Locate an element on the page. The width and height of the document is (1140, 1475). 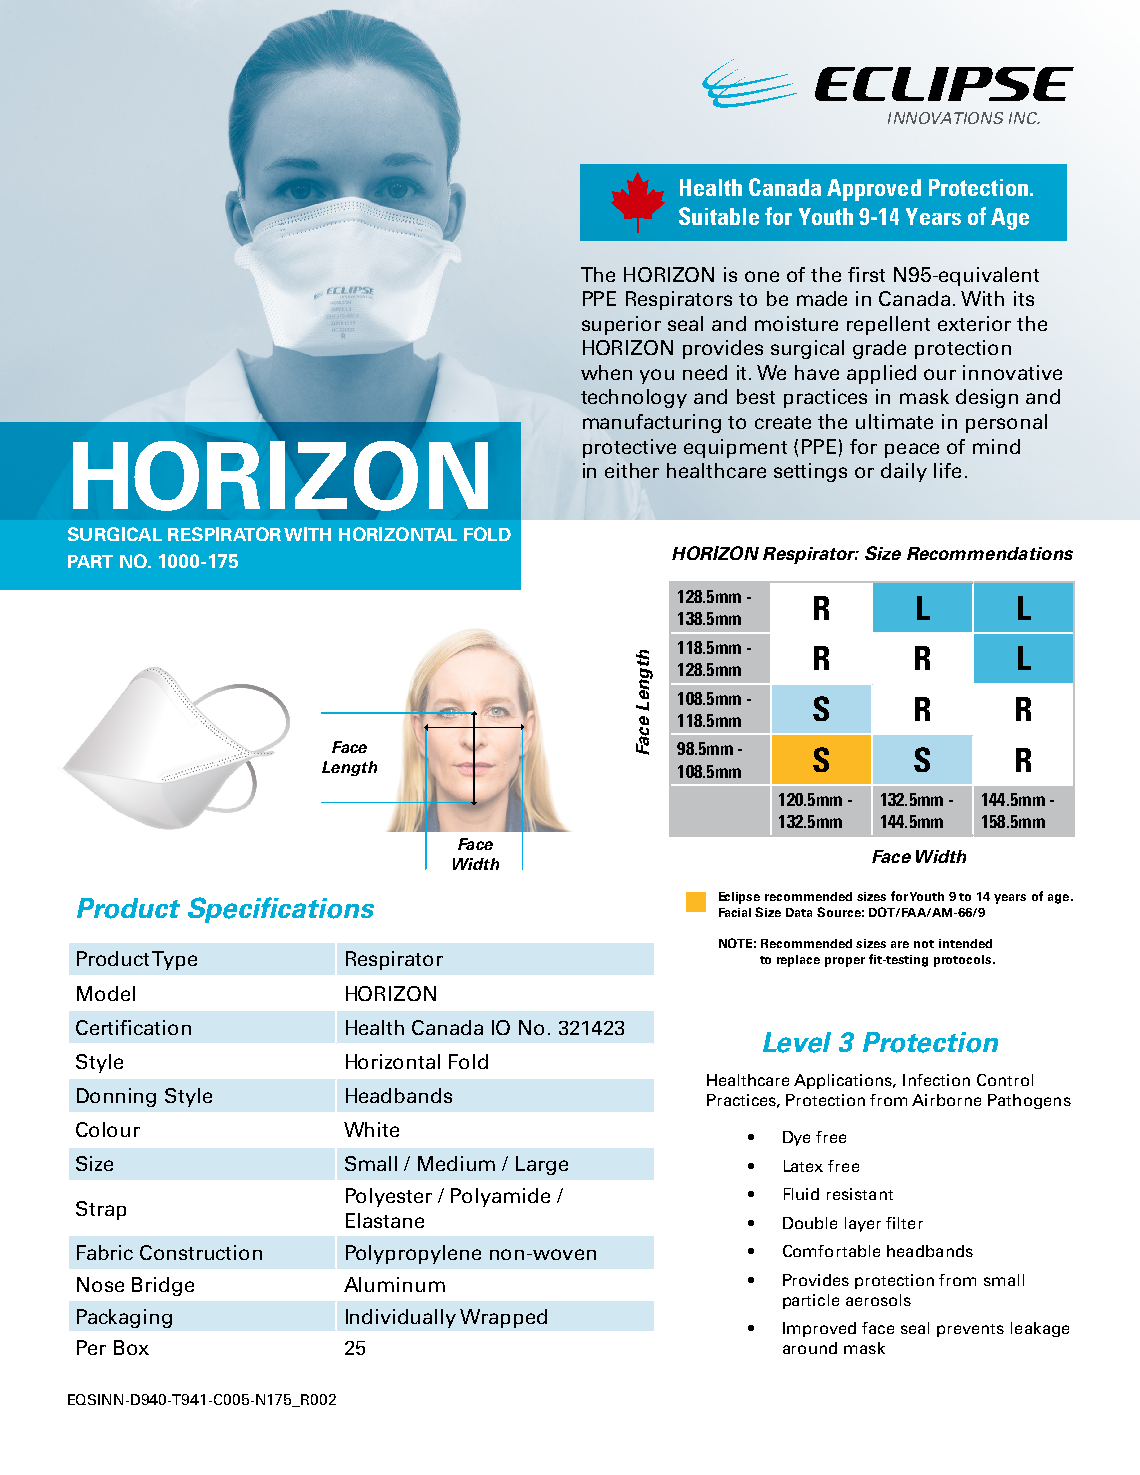
superior is located at coordinates (621, 325).
